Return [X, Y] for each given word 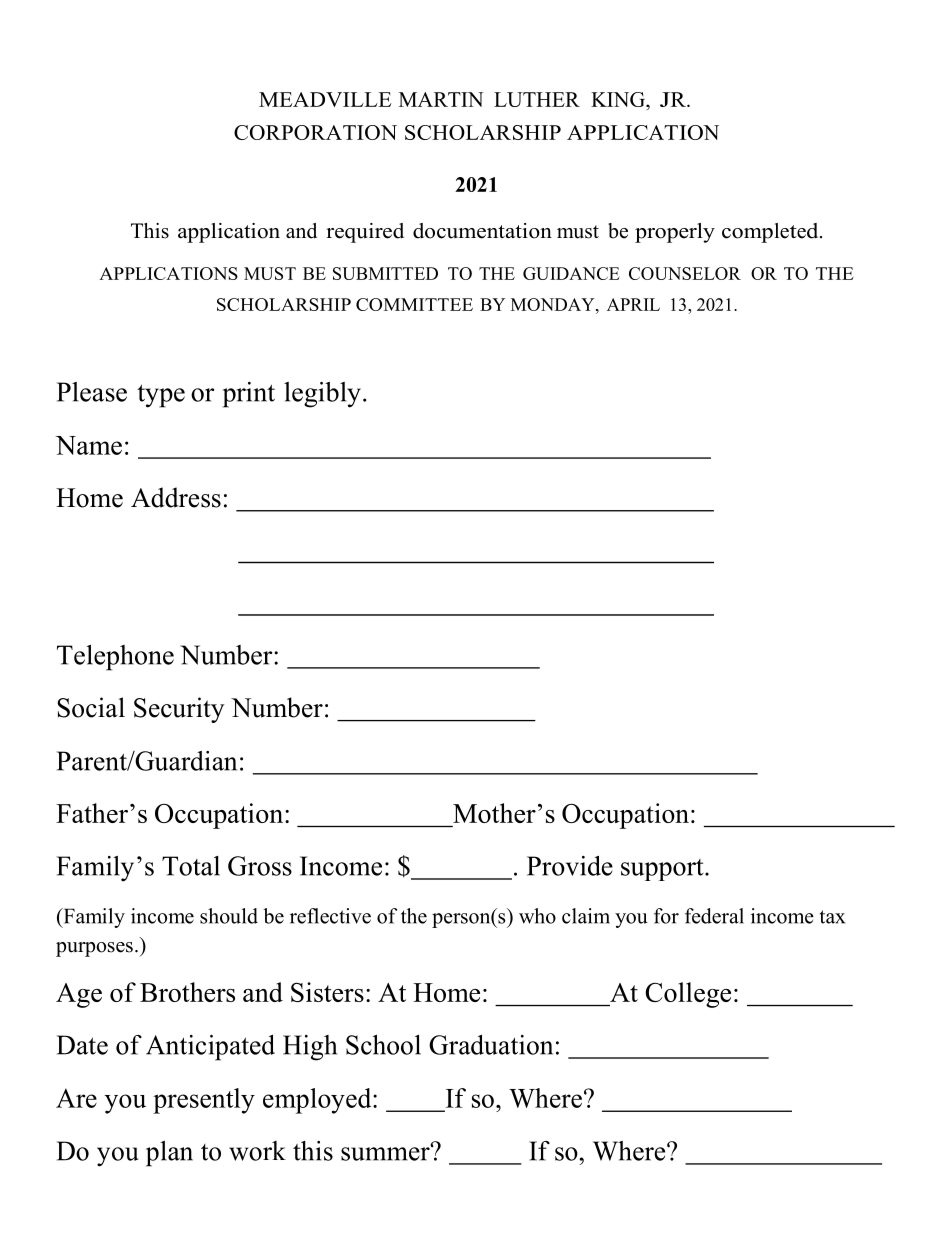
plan [169, 1154]
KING [619, 99]
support [663, 870]
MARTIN [441, 99]
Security [179, 710]
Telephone [115, 658]
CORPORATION [315, 132]
